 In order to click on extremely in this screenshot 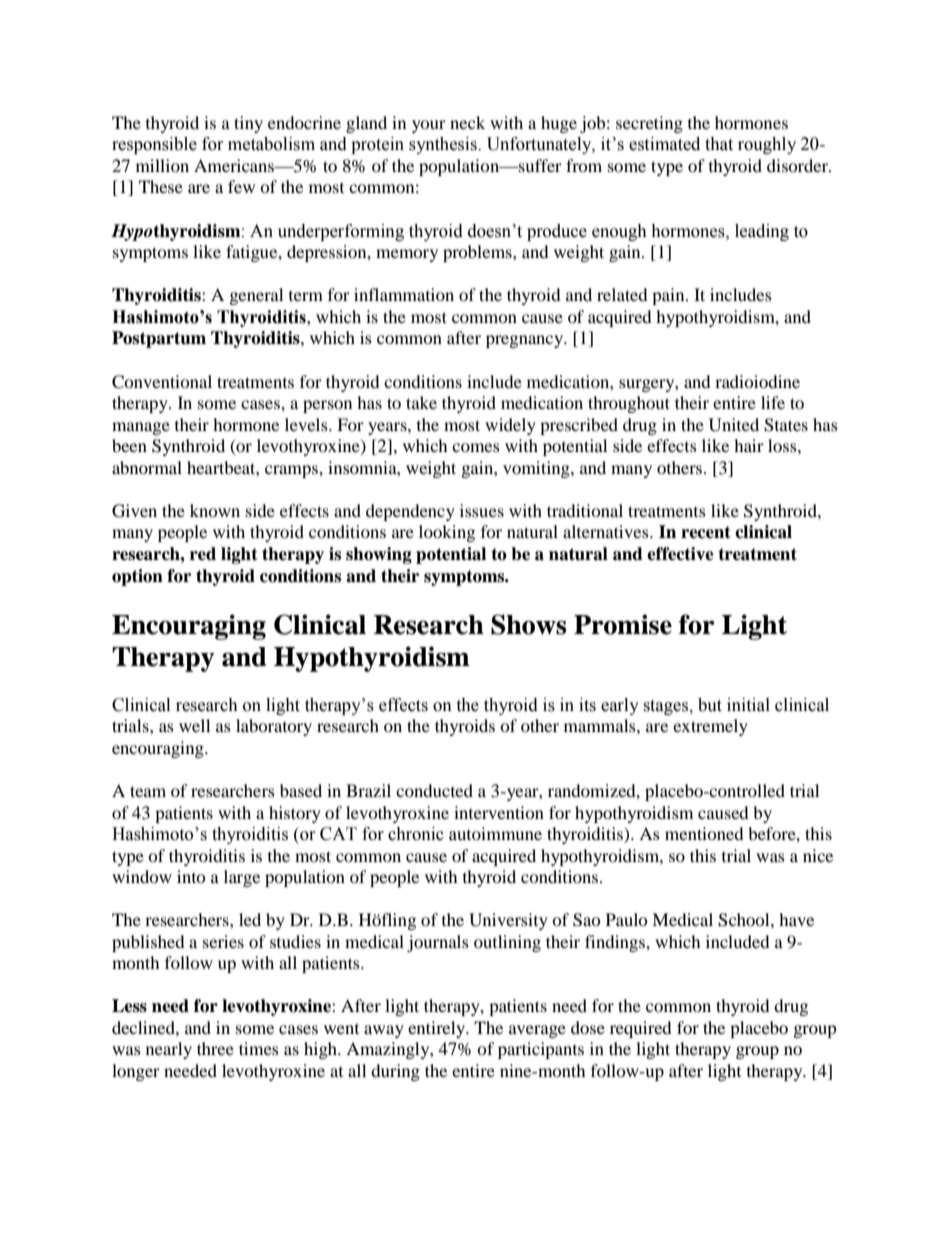, I will do `click(710, 727)`.
